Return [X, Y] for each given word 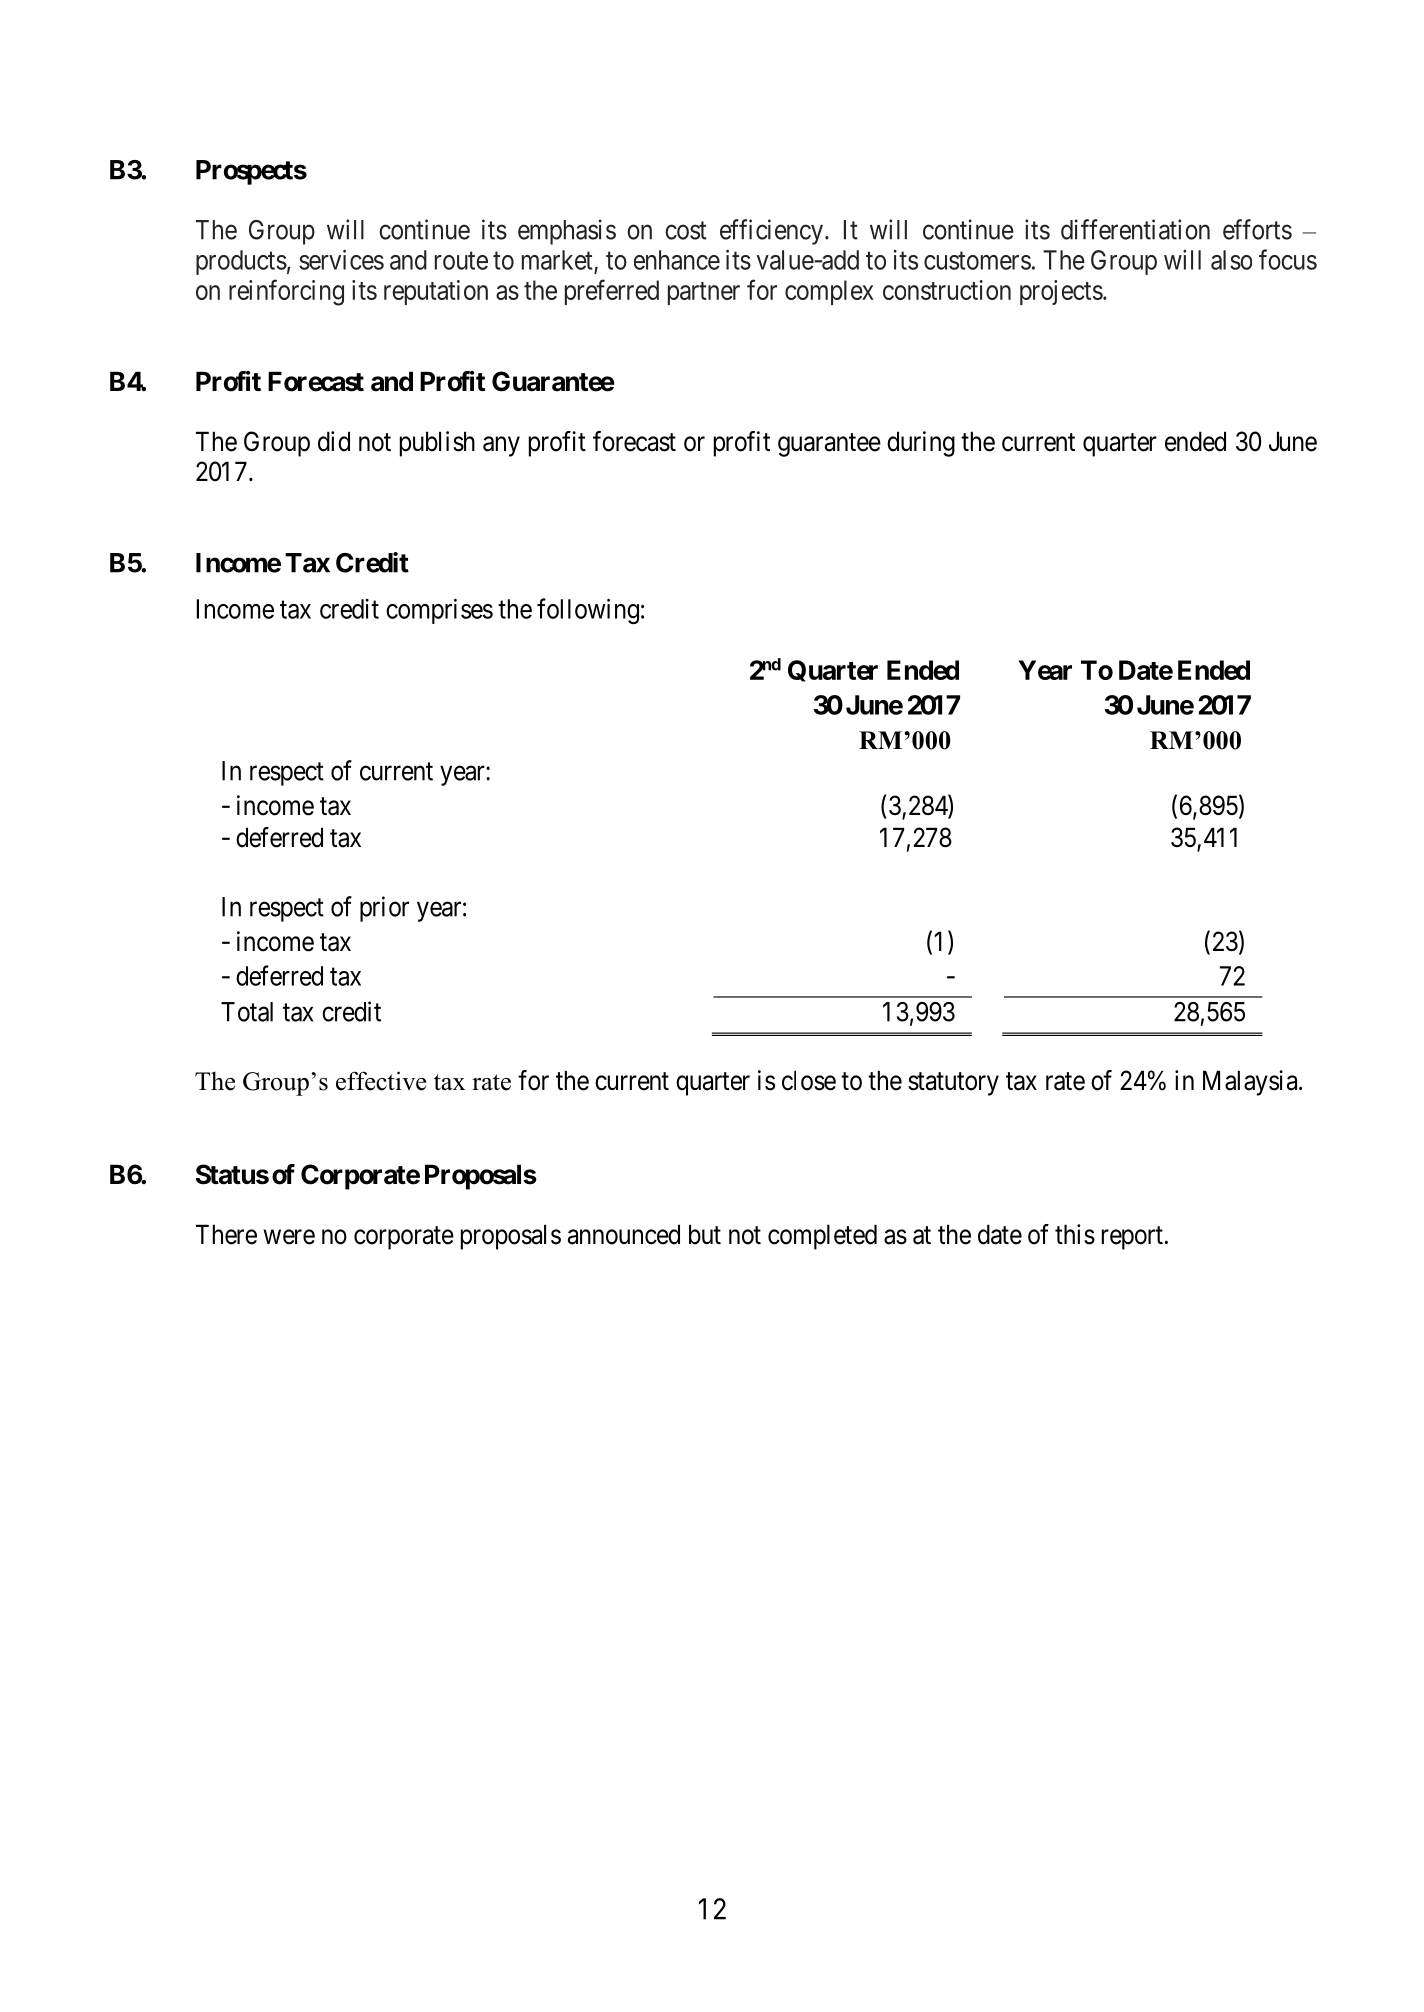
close [809, 1080]
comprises [439, 611]
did [334, 441]
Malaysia [1251, 1083]
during [921, 444]
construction [947, 290]
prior [384, 909]
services [341, 260]
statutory [953, 1084]
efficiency [773, 232]
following [588, 611]
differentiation [1135, 229]
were [289, 1237]
